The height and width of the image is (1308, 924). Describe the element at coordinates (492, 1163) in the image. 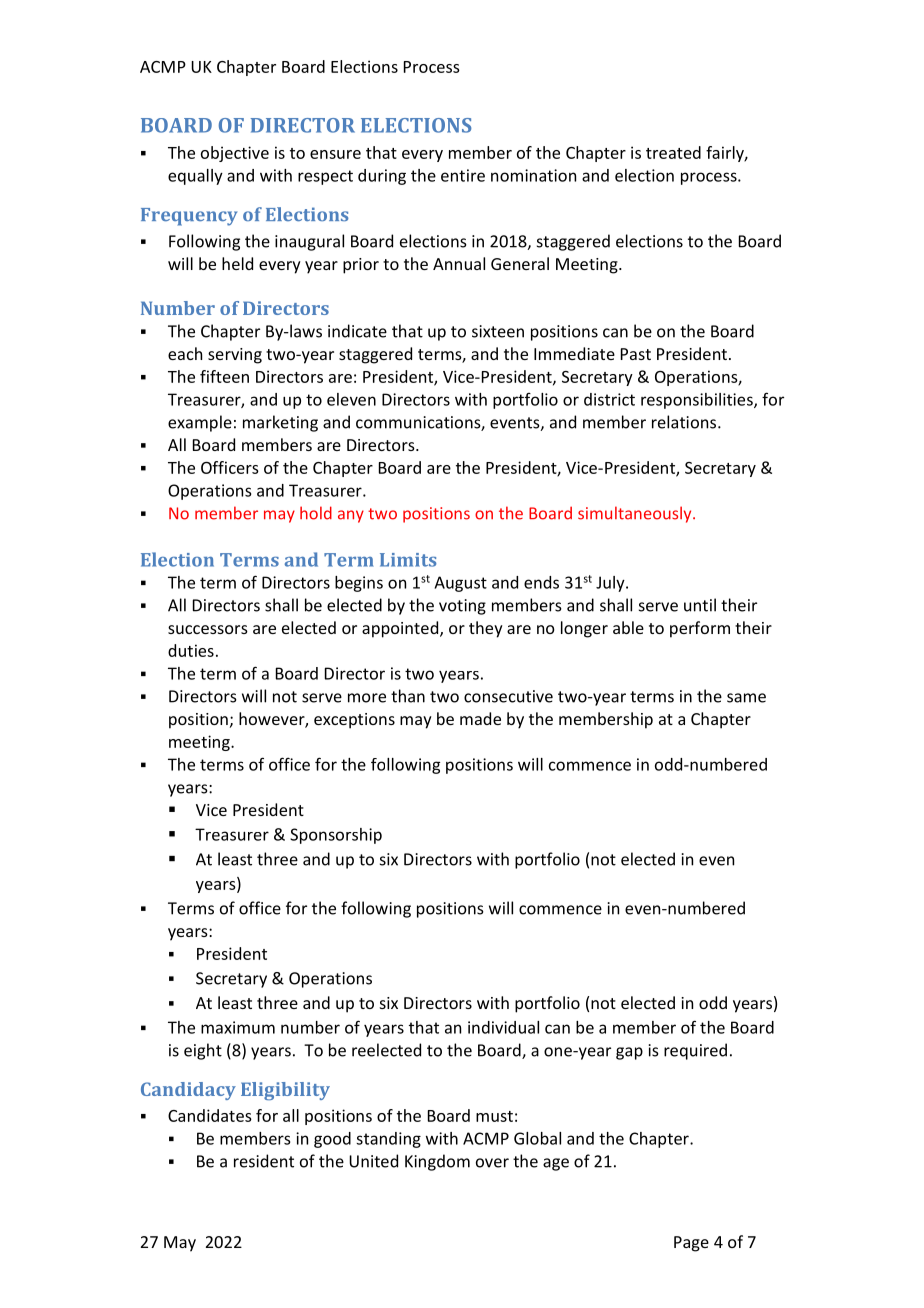

I see `over` at that location.
